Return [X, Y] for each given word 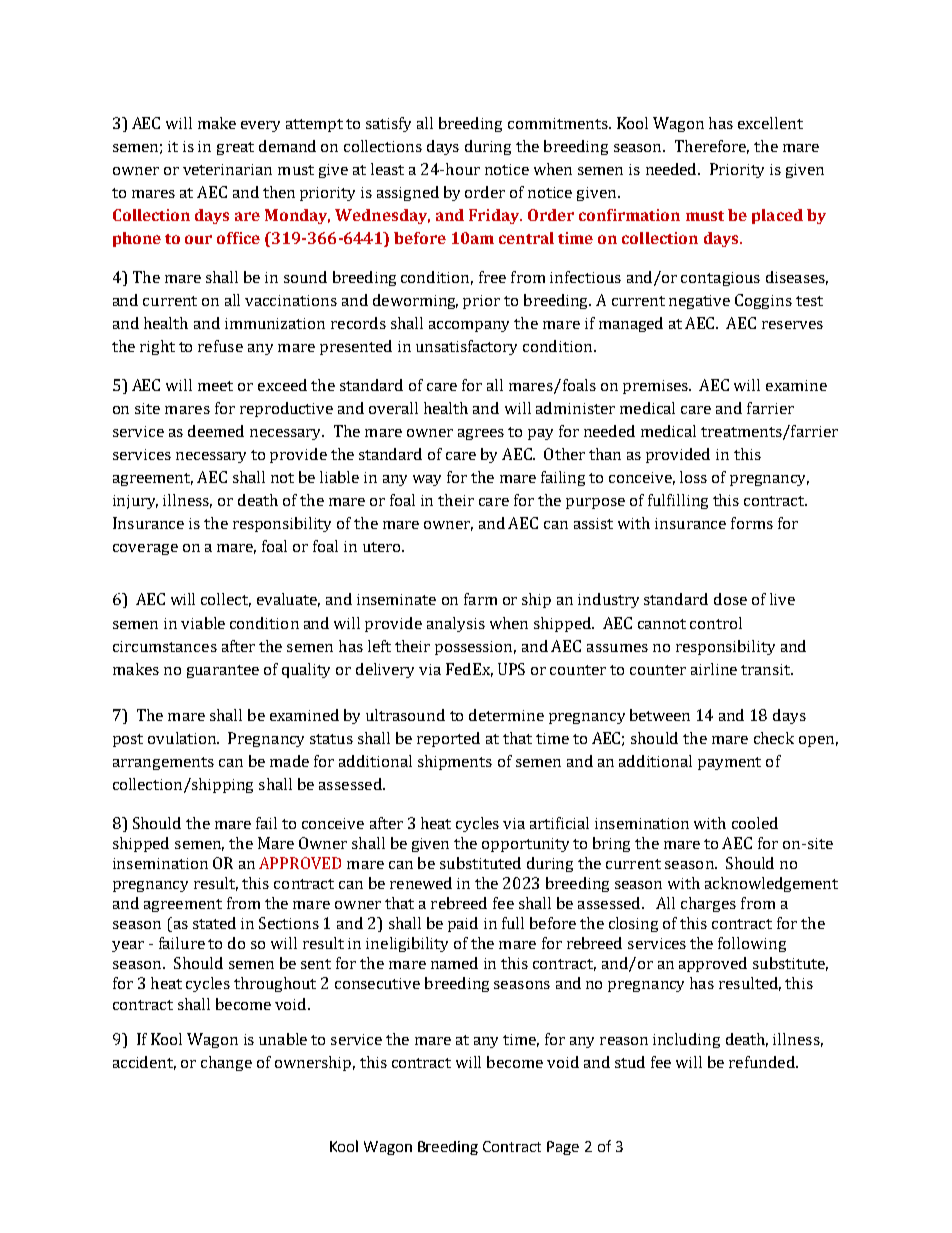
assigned [408, 193]
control [716, 623]
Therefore [712, 147]
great [235, 148]
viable [203, 623]
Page [563, 1148]
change [226, 1063]
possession [475, 648]
